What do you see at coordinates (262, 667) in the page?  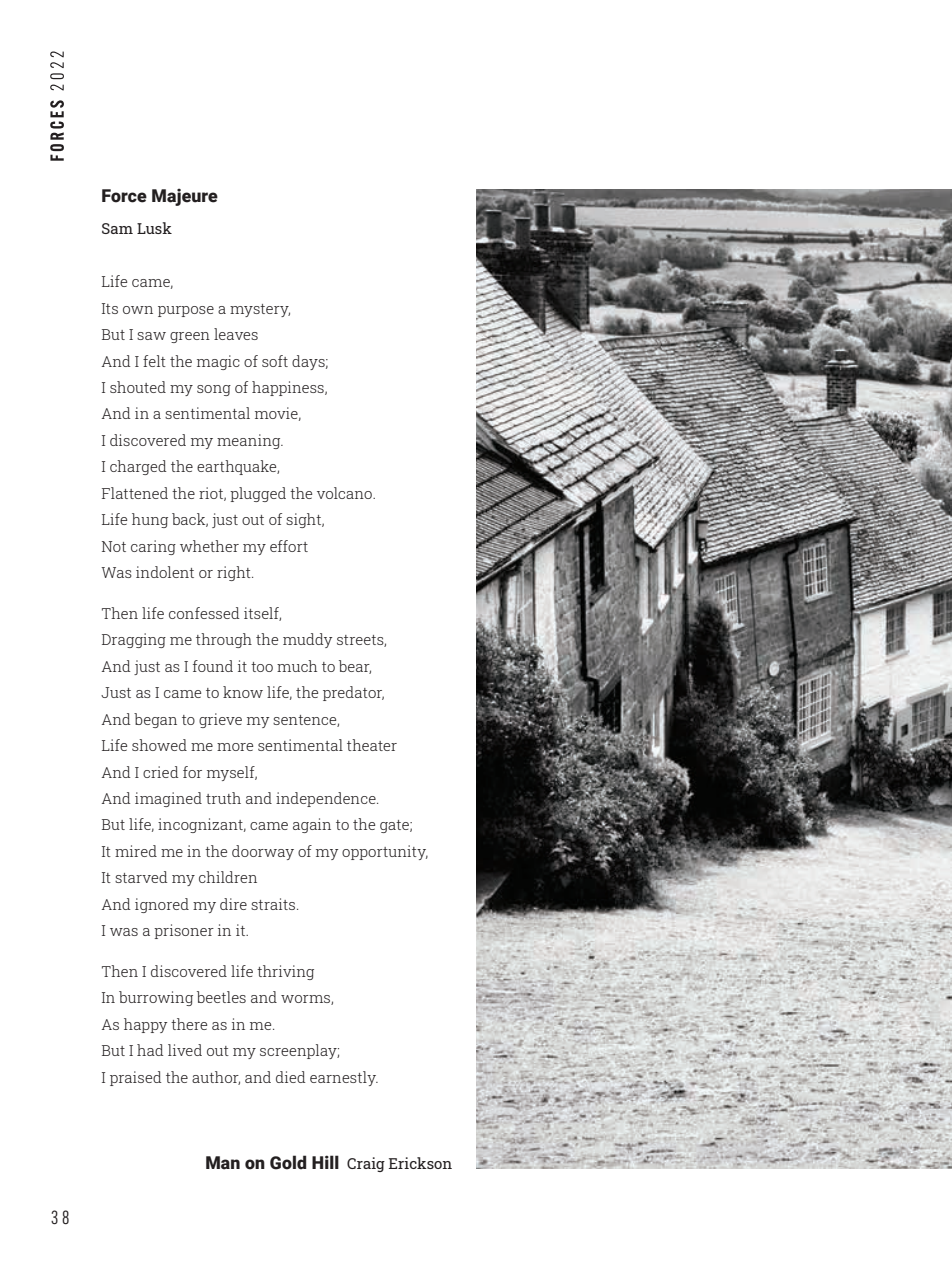 I see `too` at bounding box center [262, 667].
